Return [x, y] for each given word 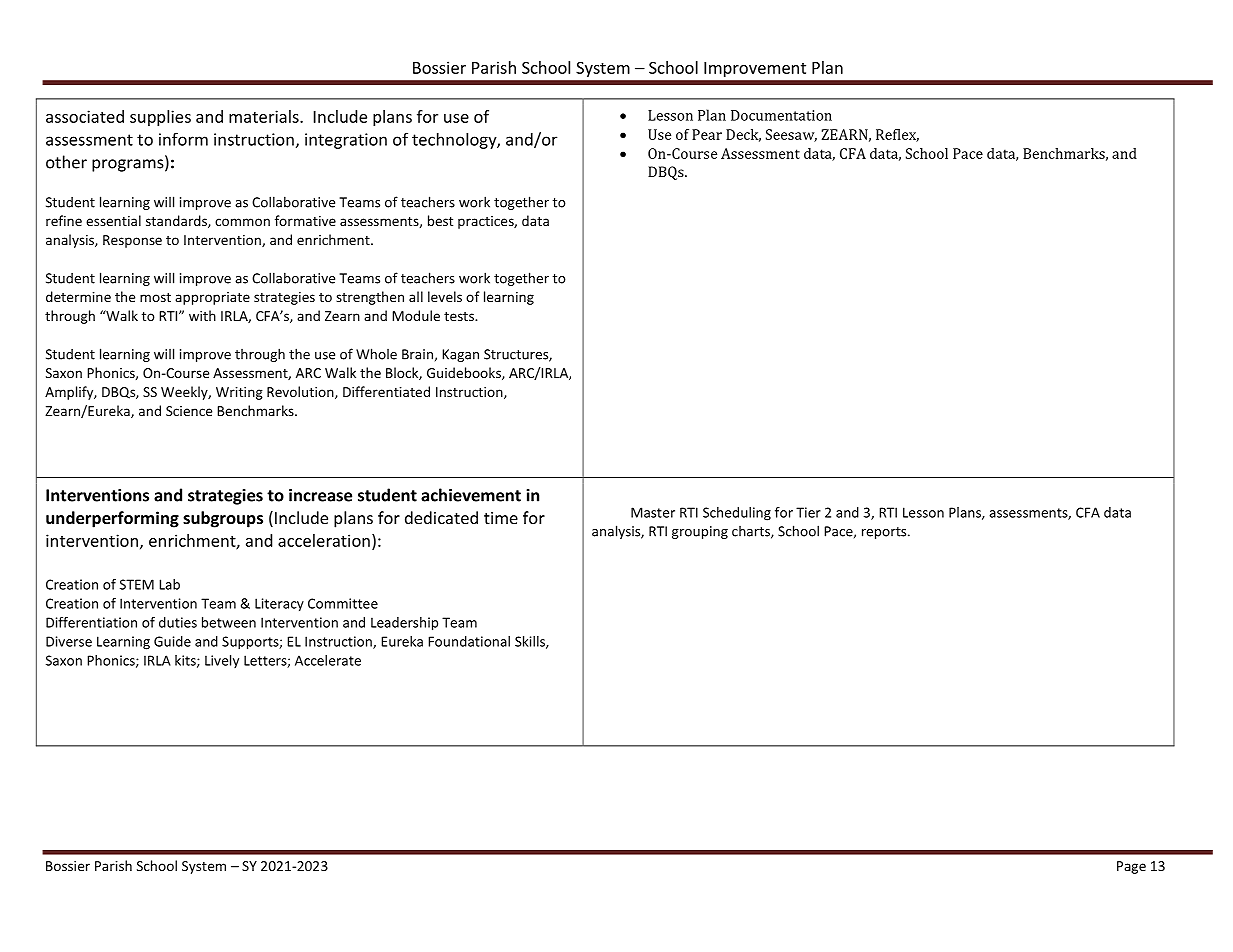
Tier [808, 512]
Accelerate [328, 660]
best [440, 220]
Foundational [469, 641]
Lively [222, 661]
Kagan [460, 355]
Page [1131, 867]
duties [178, 622]
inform [183, 139]
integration [346, 141]
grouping [700, 532]
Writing [239, 393]
